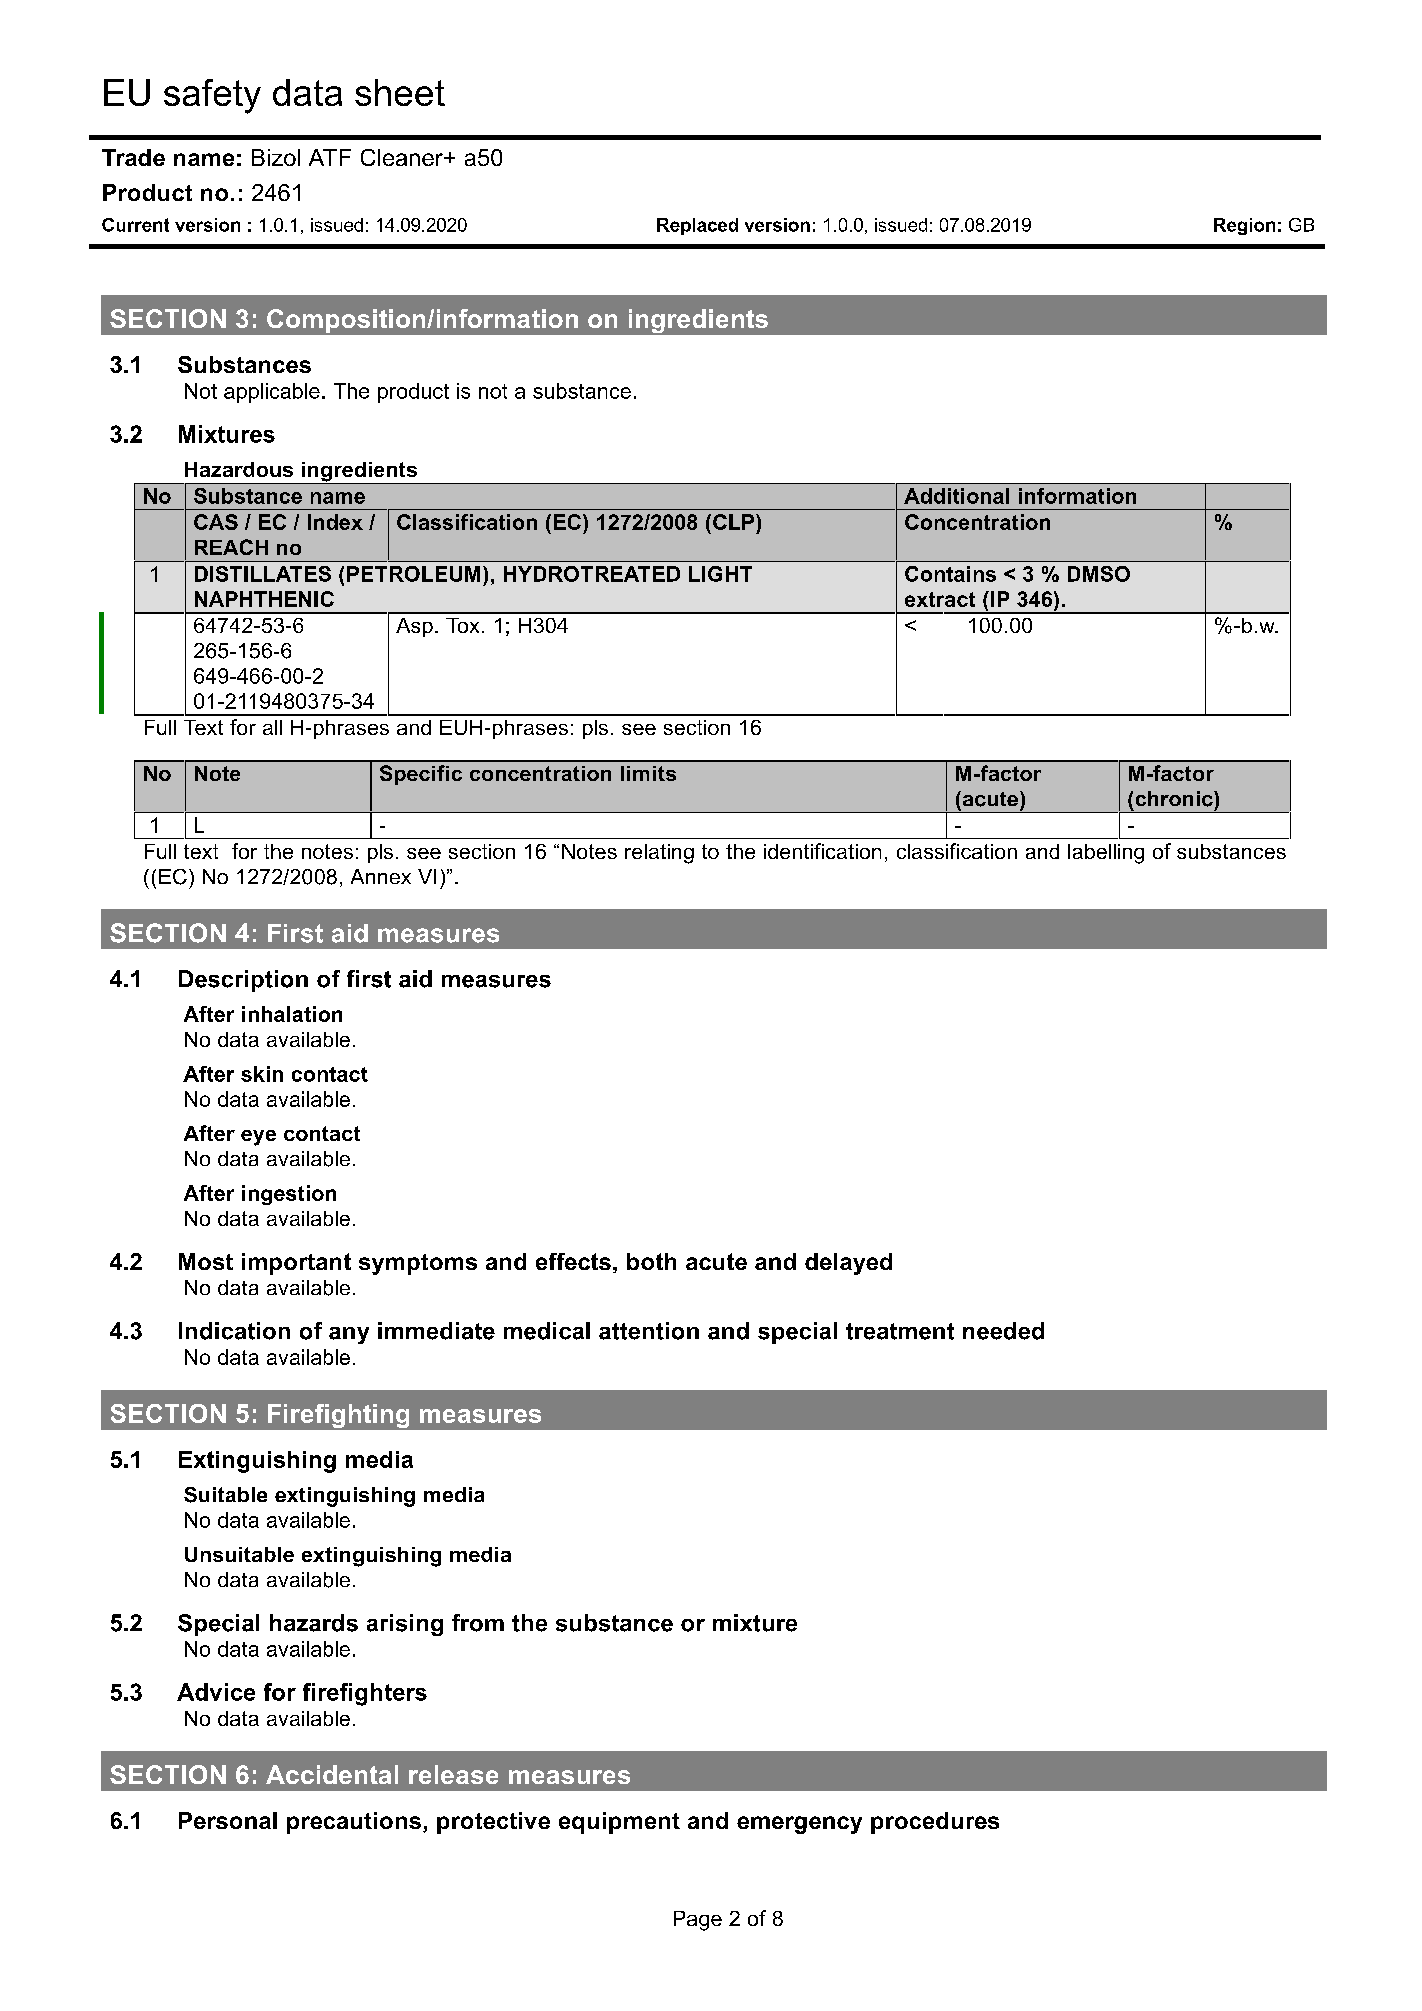 The height and width of the screenshot is (2011, 1422). I want to click on Personal, so click(228, 1820).
